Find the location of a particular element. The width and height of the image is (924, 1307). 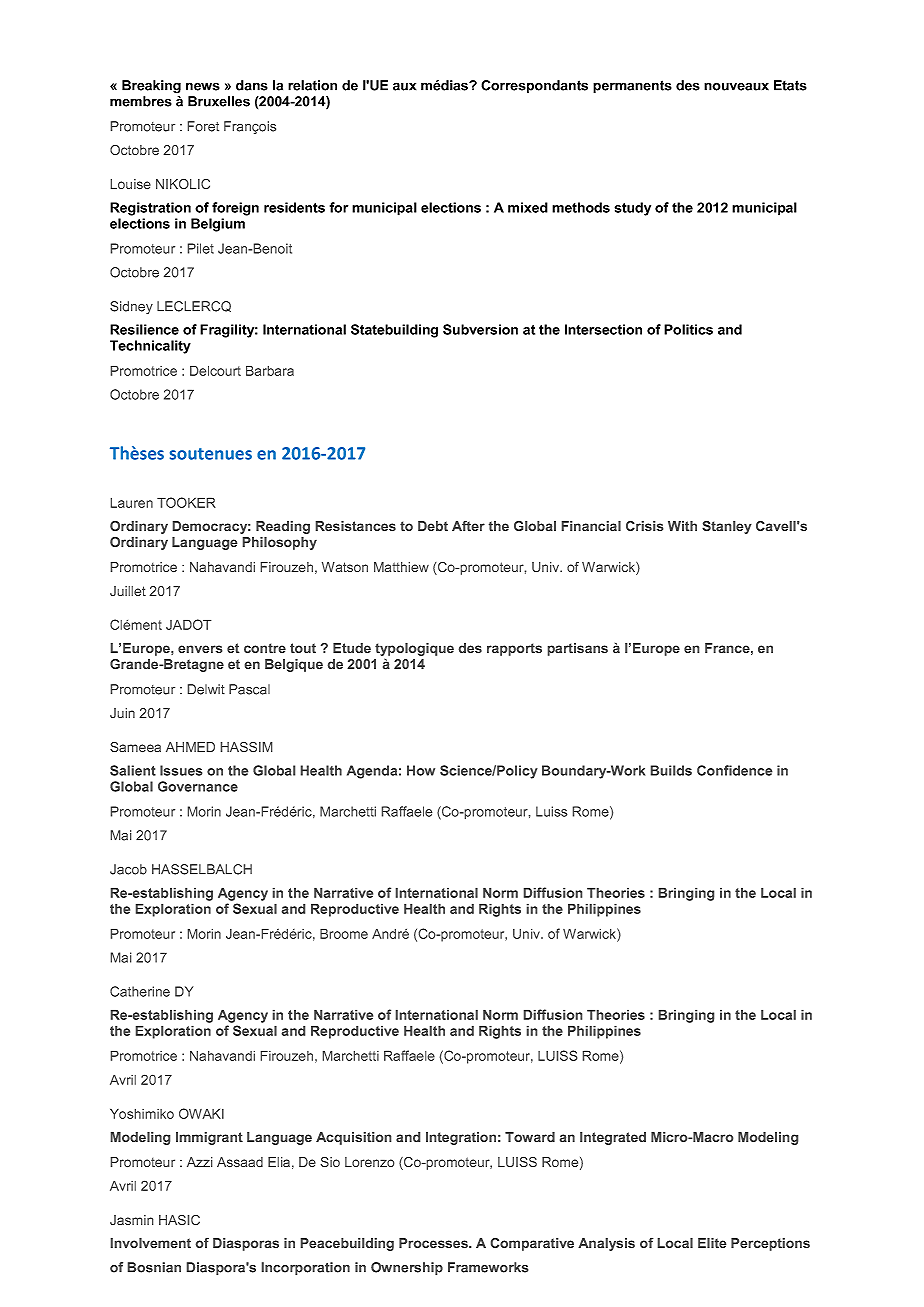

Bosnian is located at coordinates (154, 1267).
